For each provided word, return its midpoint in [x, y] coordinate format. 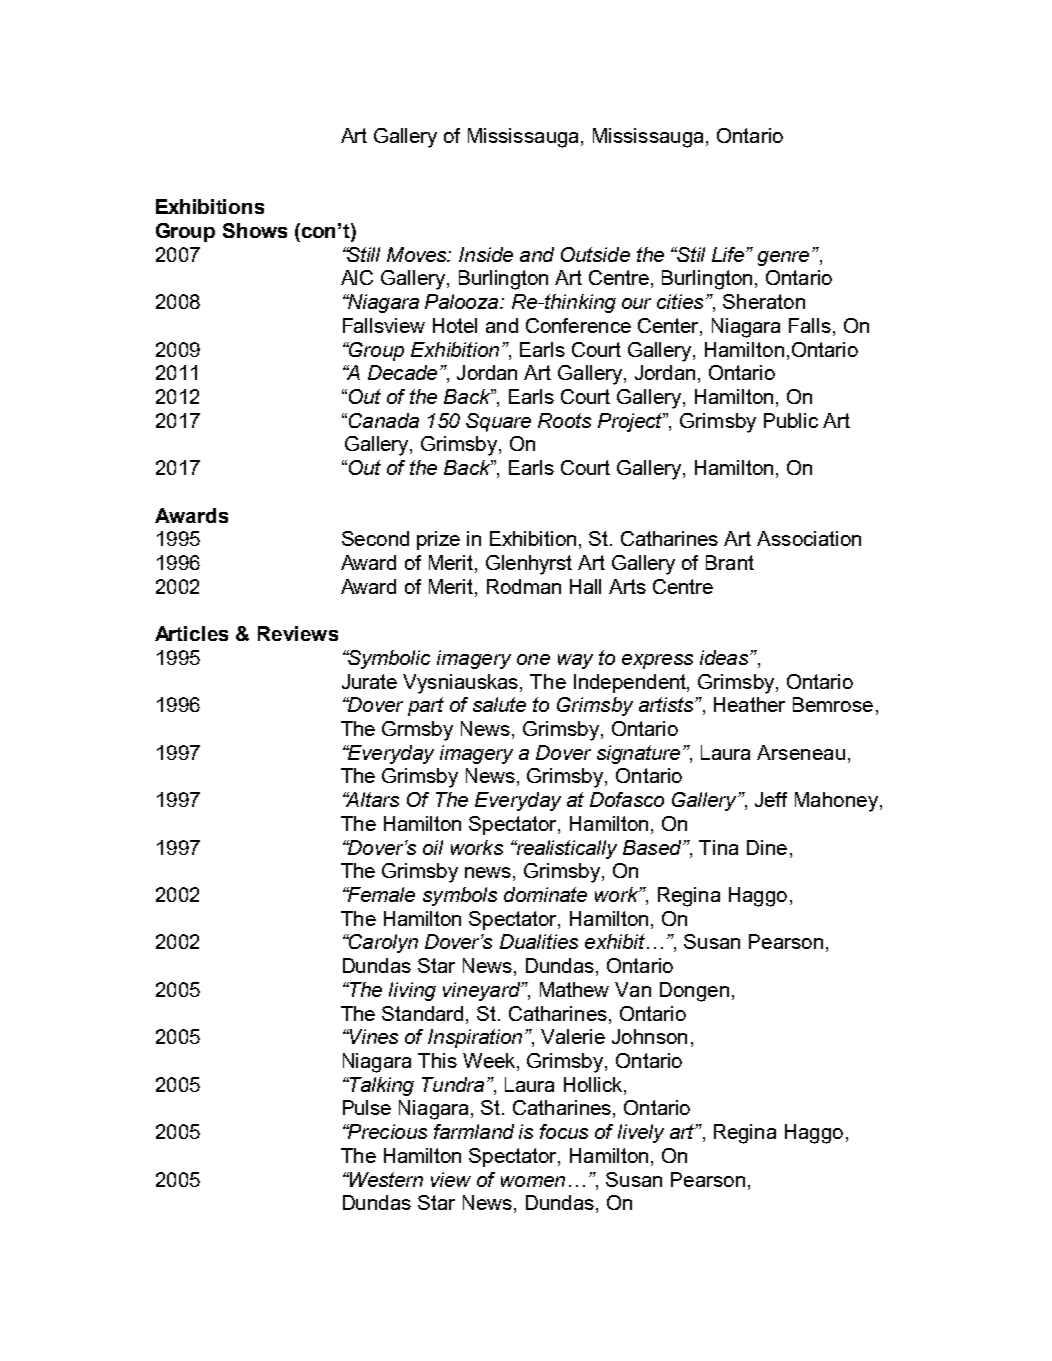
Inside [486, 254]
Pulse [367, 1107]
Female [380, 894]
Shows [255, 230]
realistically [565, 849]
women [533, 1181]
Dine [767, 847]
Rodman [524, 586]
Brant [730, 562]
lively [641, 1133]
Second [375, 538]
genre [783, 258]
